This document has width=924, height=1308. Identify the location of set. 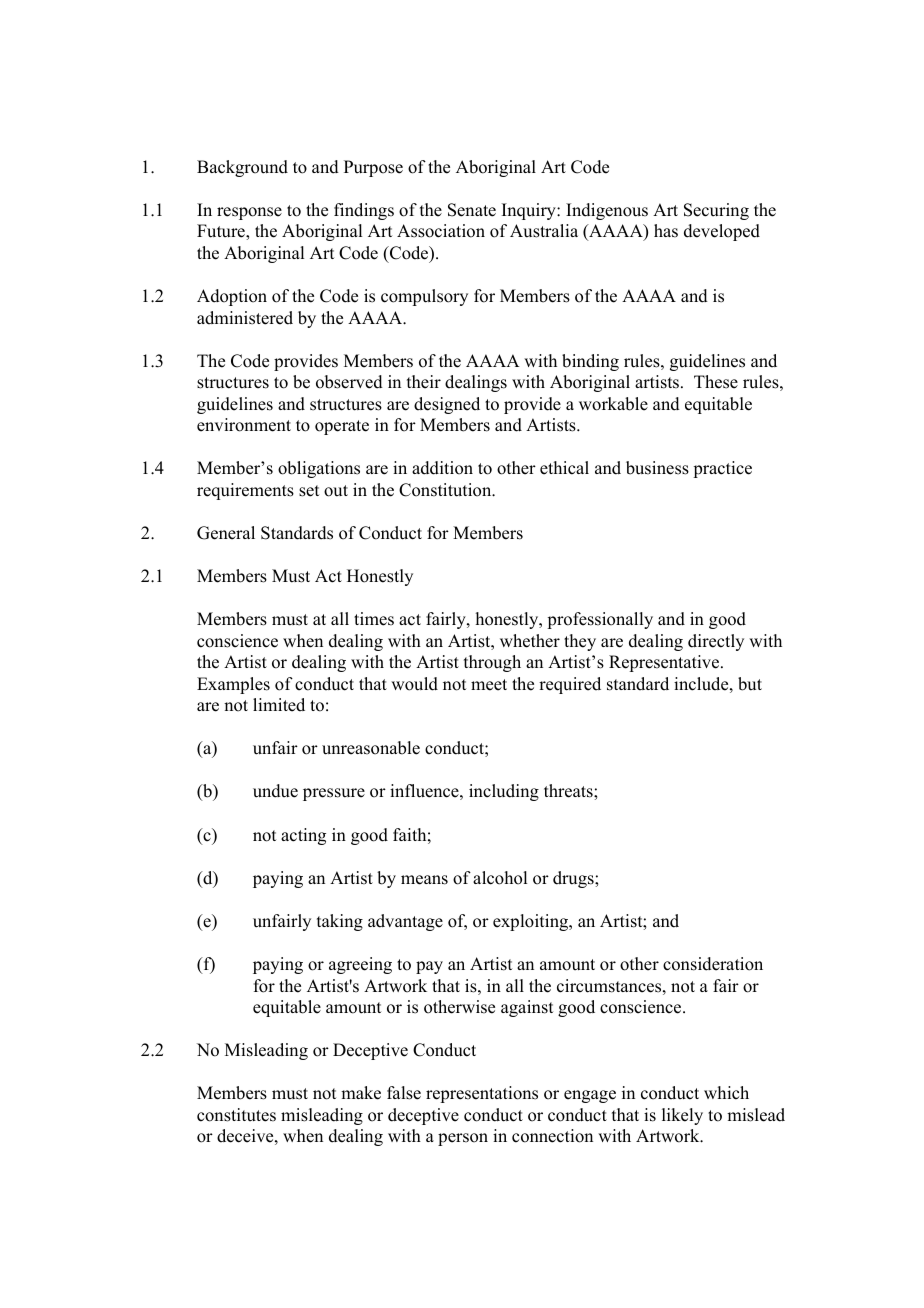
(309, 491).
